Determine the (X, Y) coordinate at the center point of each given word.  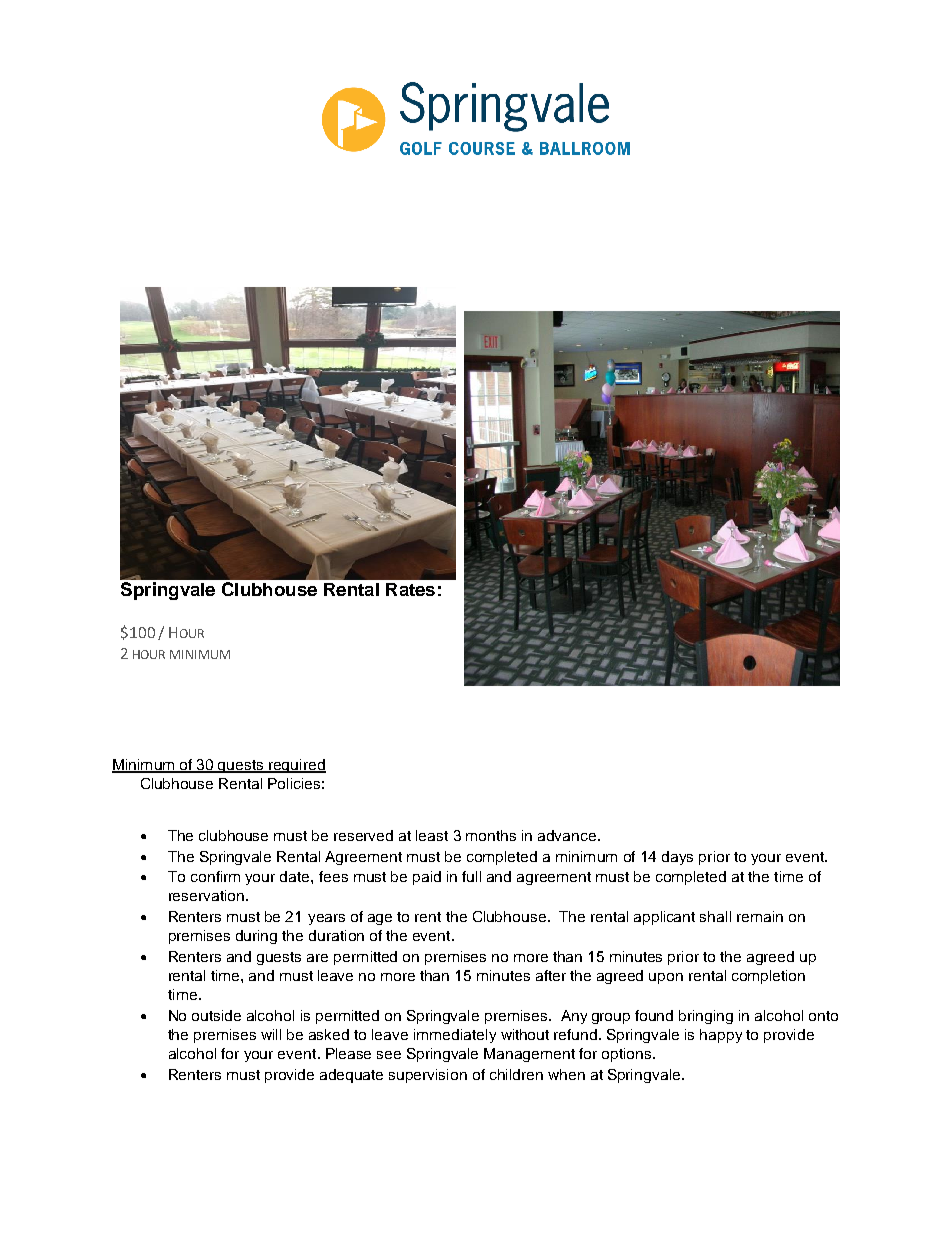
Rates (410, 589)
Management (529, 1055)
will (271, 1034)
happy (721, 1036)
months (491, 835)
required (296, 766)
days (677, 858)
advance (567, 835)
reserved (363, 835)
